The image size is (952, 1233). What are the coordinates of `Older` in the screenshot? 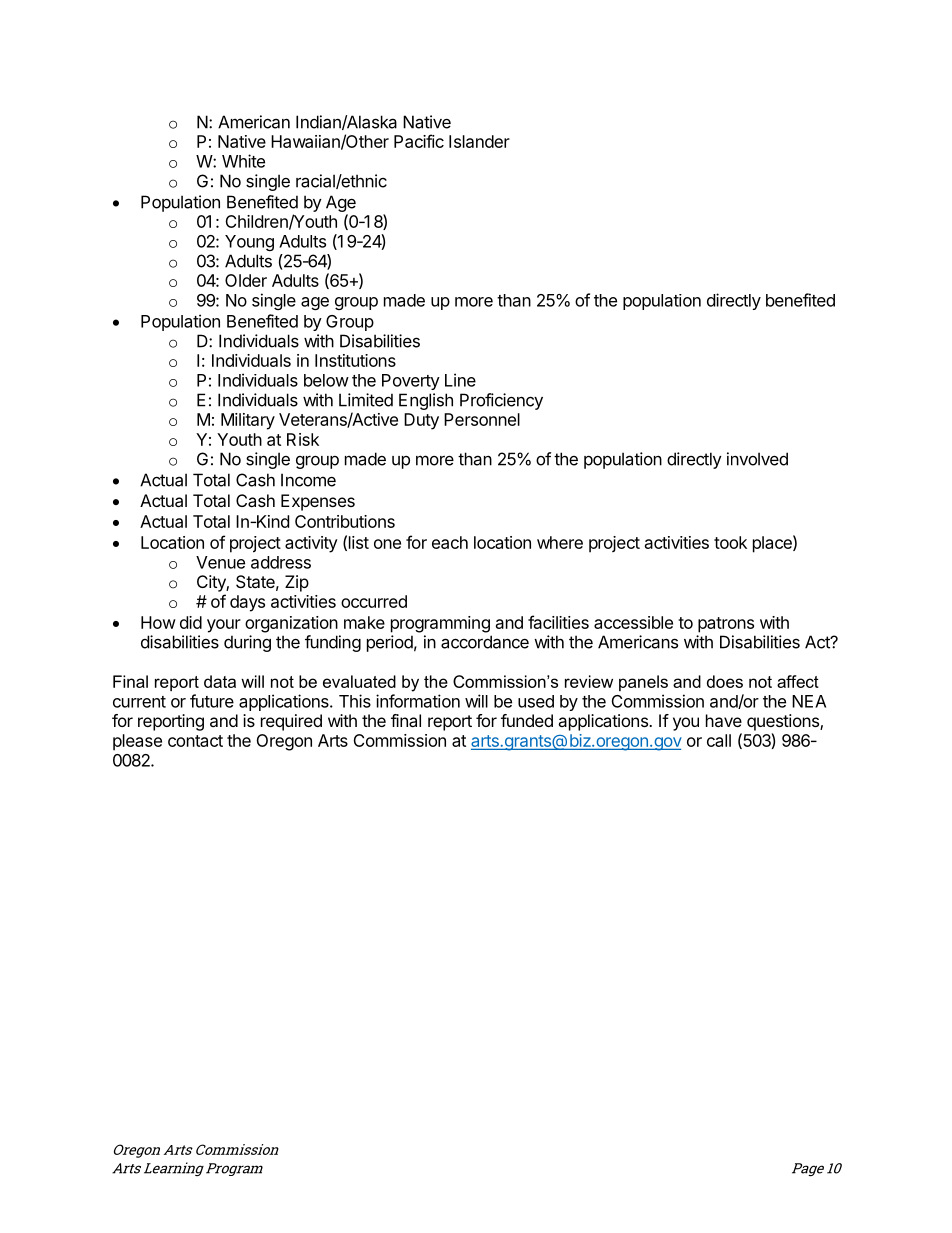 It's located at (246, 280).
